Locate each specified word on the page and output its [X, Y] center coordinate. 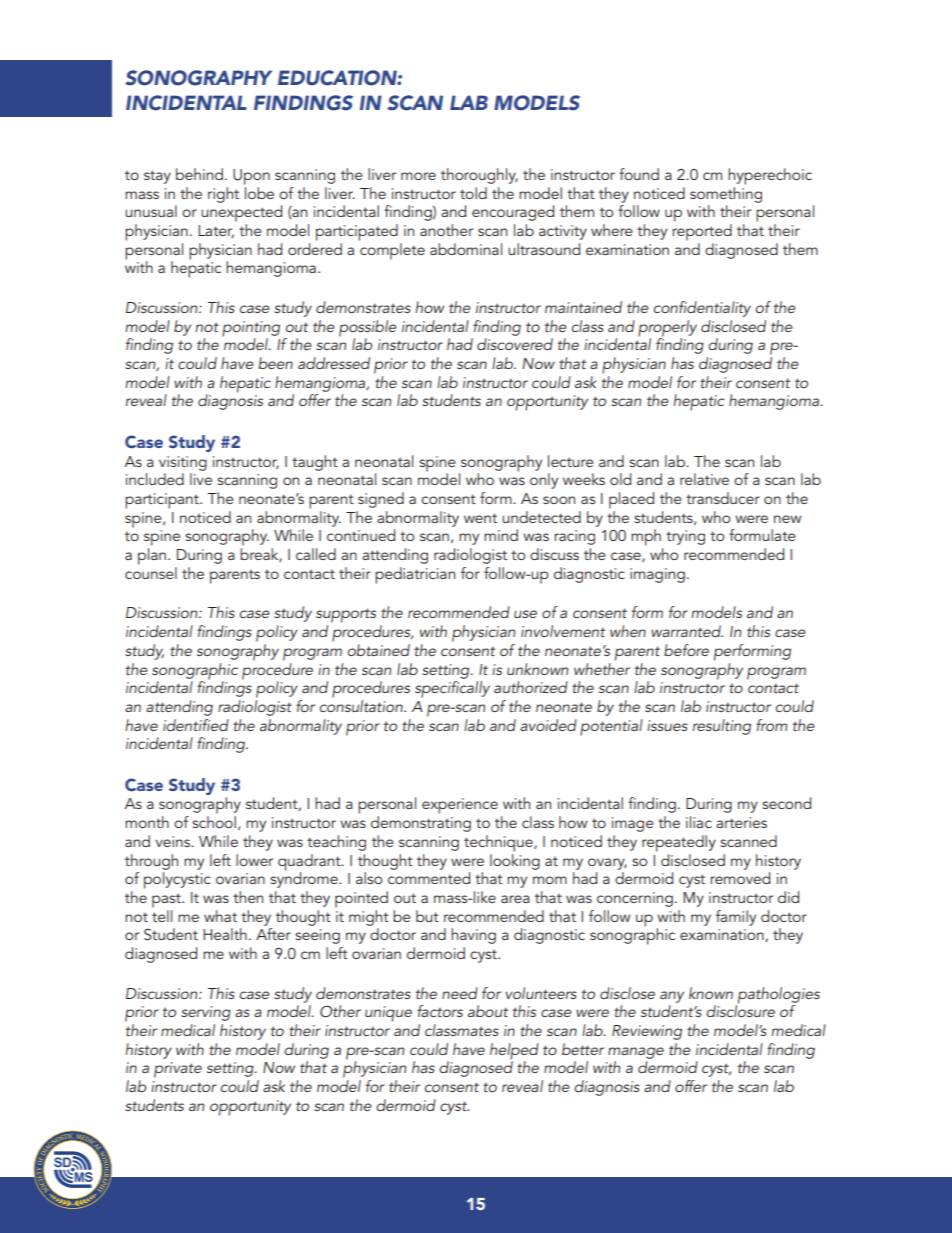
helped [514, 1052]
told [473, 193]
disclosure [740, 1010]
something [726, 193]
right [223, 195]
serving [206, 1013]
